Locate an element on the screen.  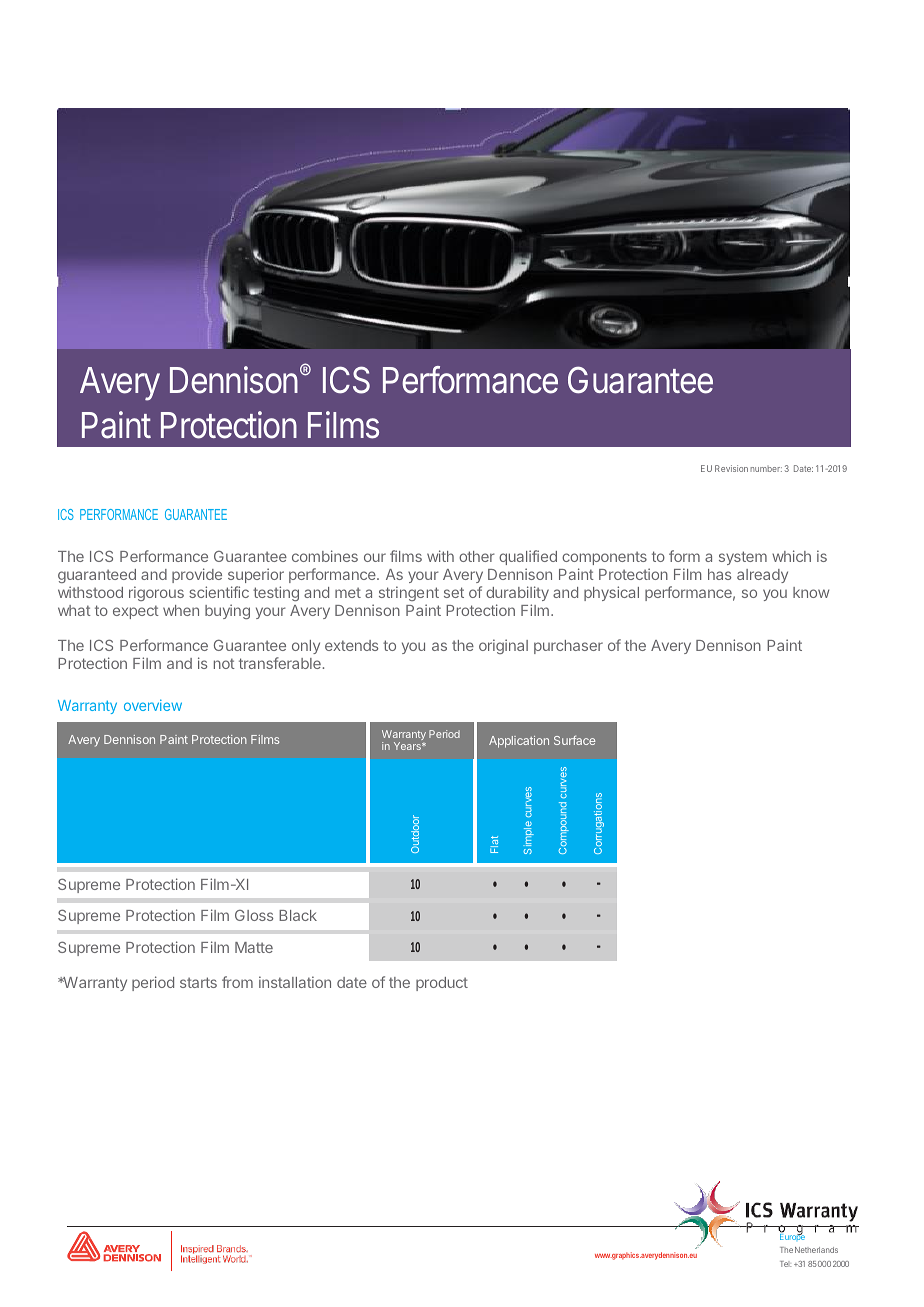
Gloss is located at coordinates (254, 915).
